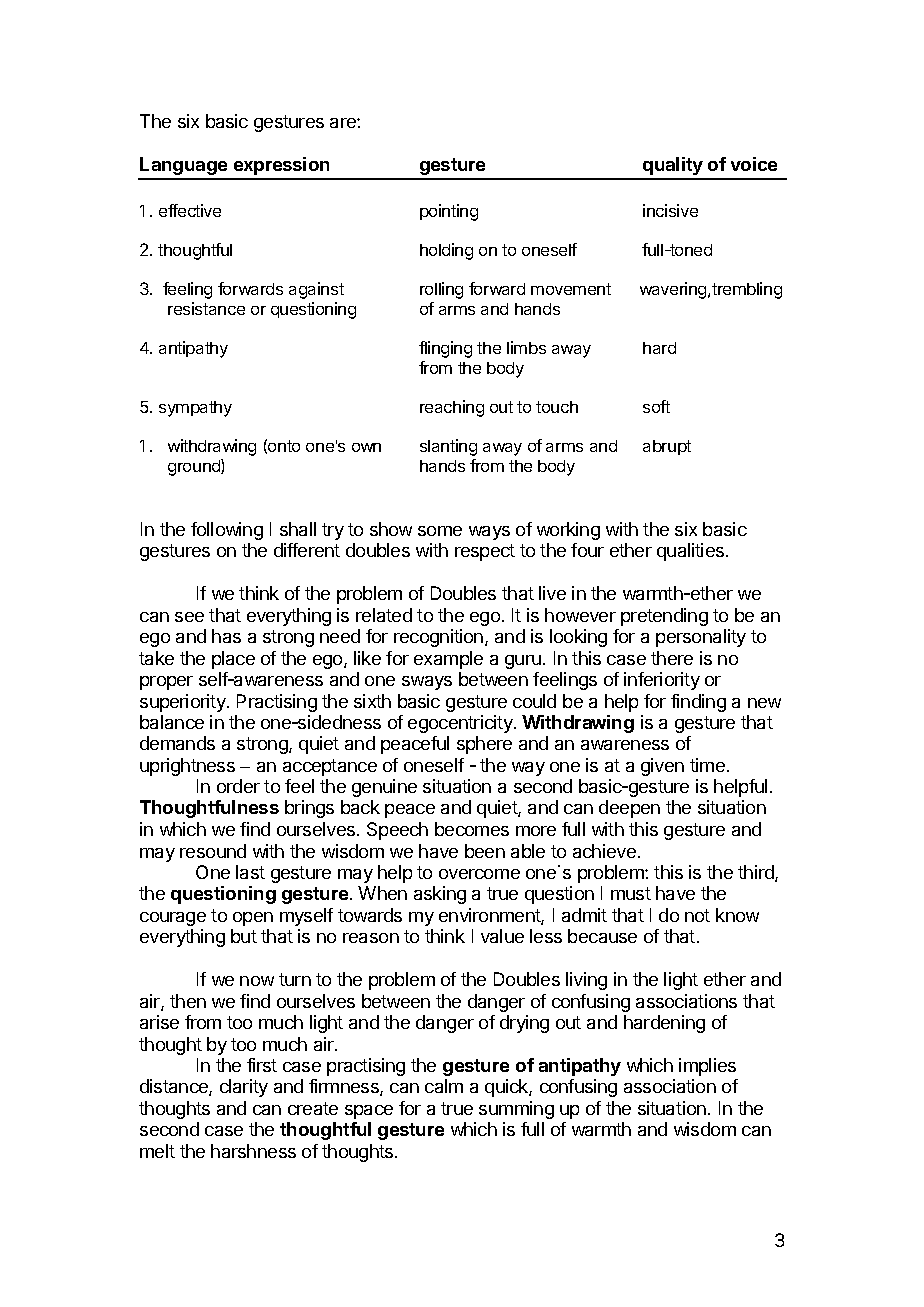 This image has height=1307, width=924. I want to click on calm, so click(444, 1086).
